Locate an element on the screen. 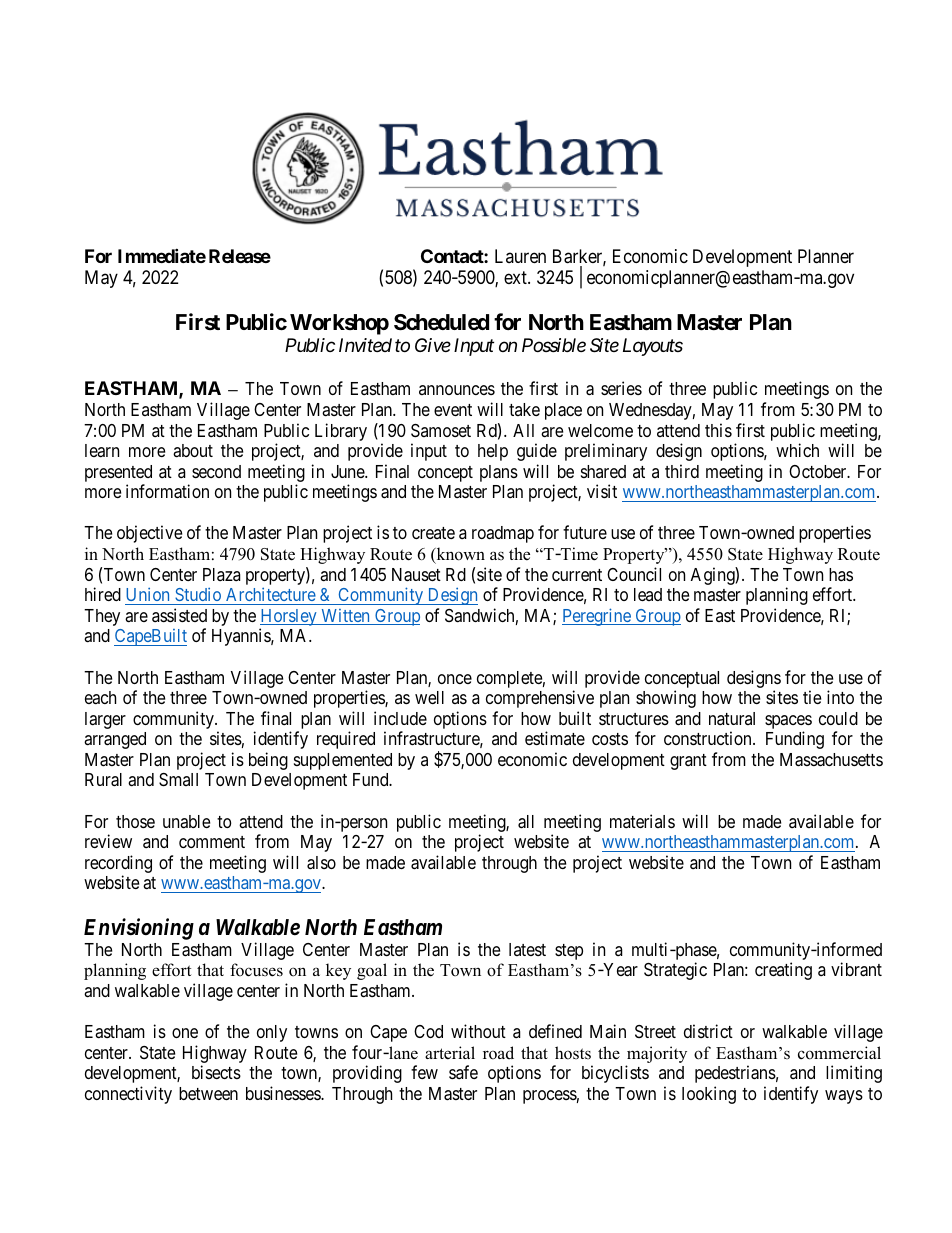  Layouts is located at coordinates (653, 347).
